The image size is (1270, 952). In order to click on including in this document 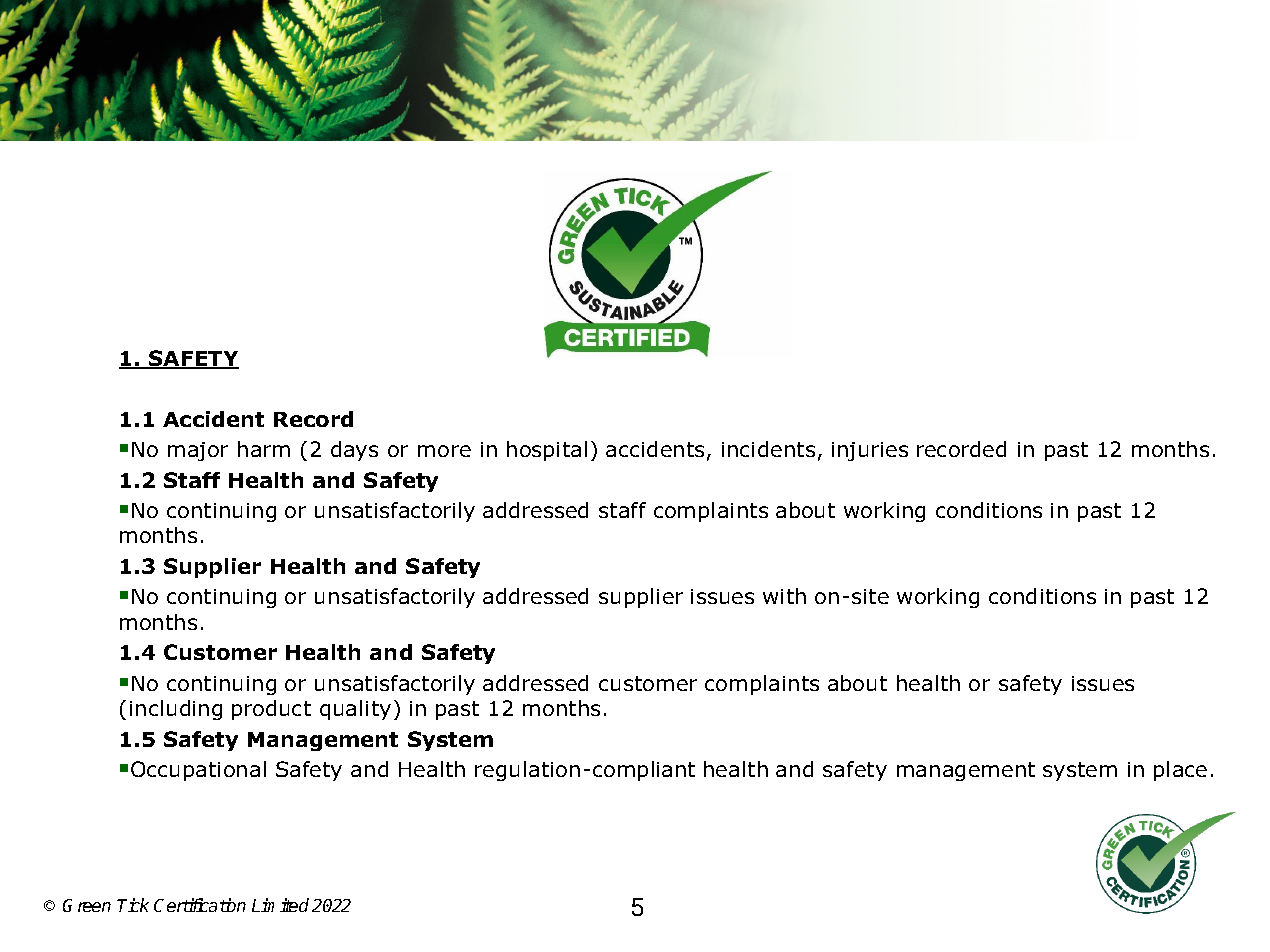, I will do `click(176, 710)`.
